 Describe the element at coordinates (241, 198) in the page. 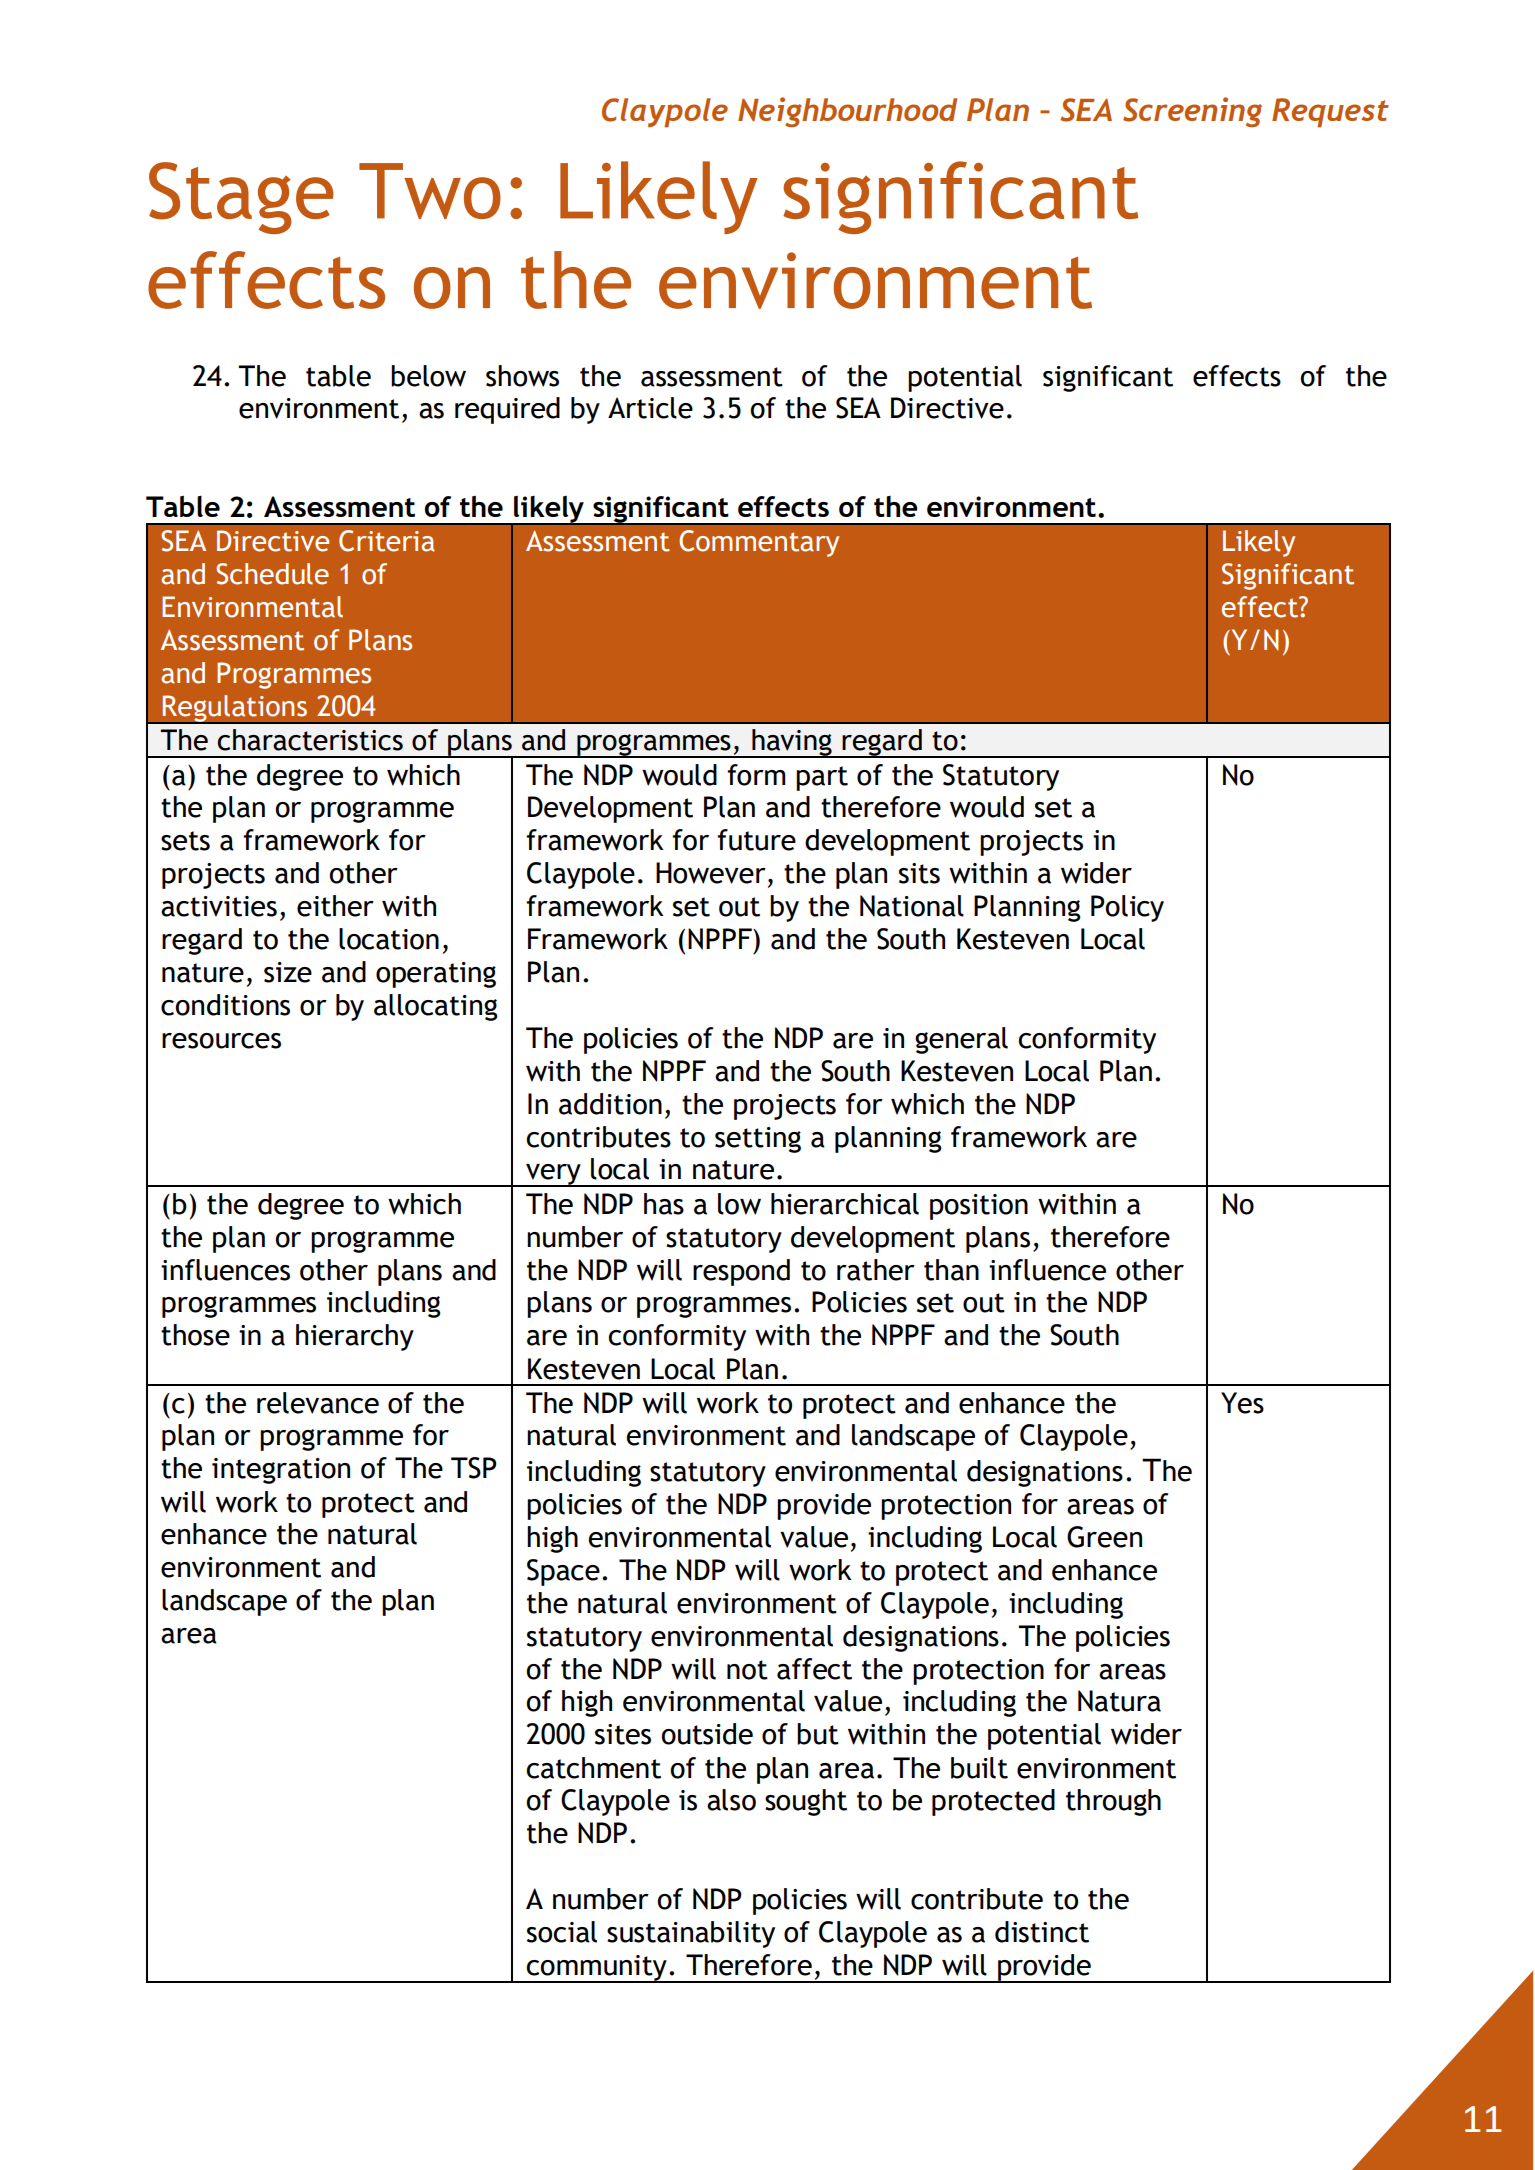

I see `Stage` at that location.
